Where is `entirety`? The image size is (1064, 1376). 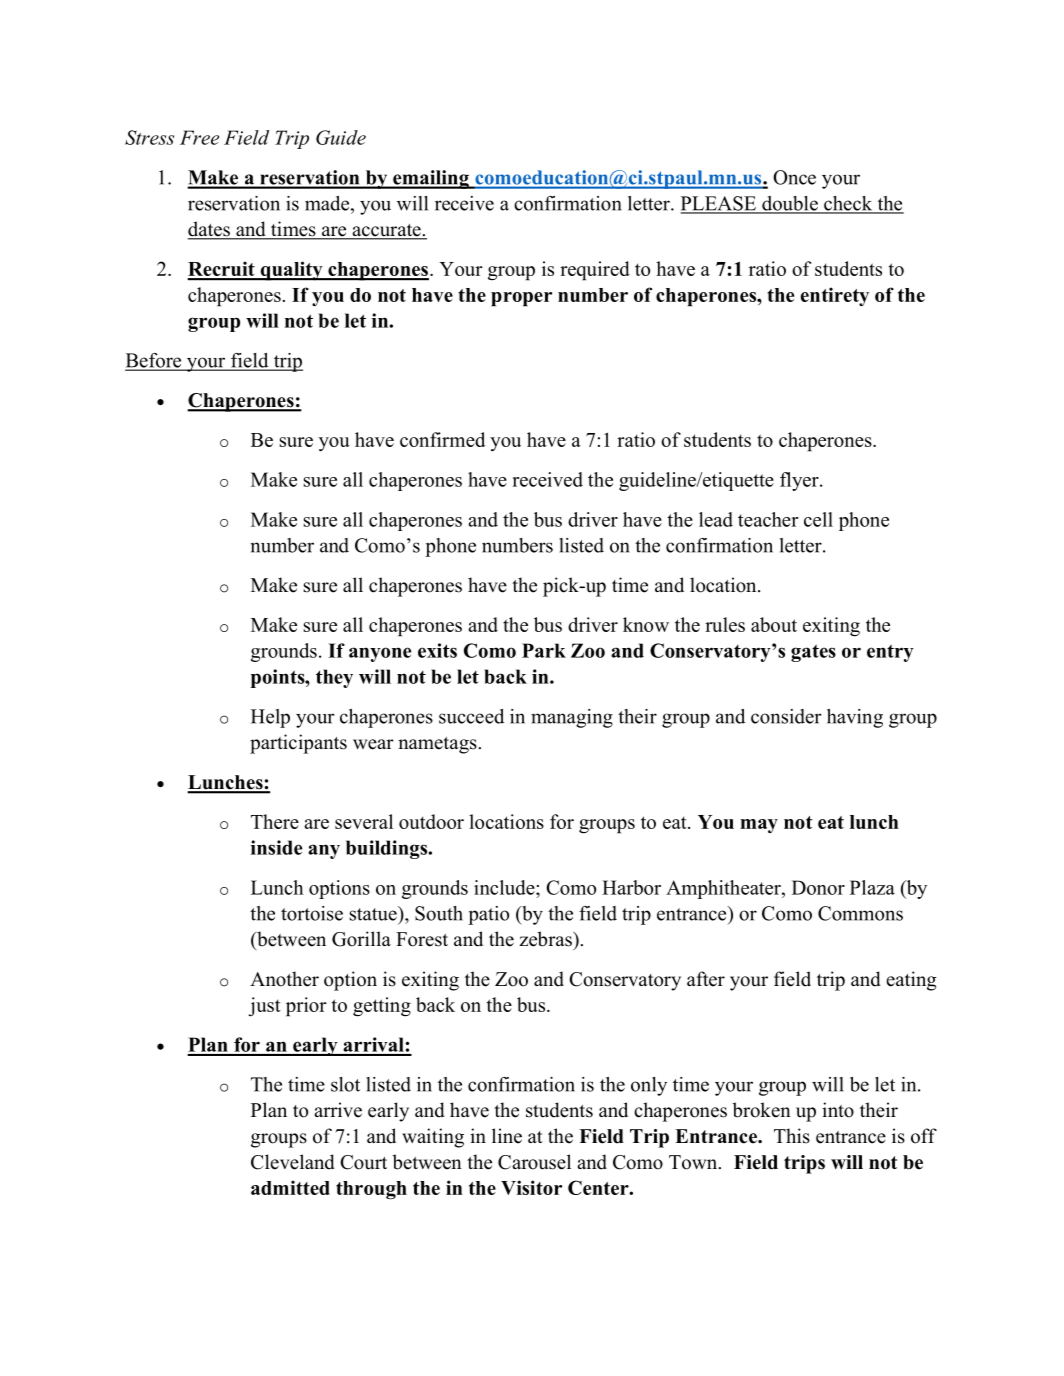
entirety is located at coordinates (835, 296).
